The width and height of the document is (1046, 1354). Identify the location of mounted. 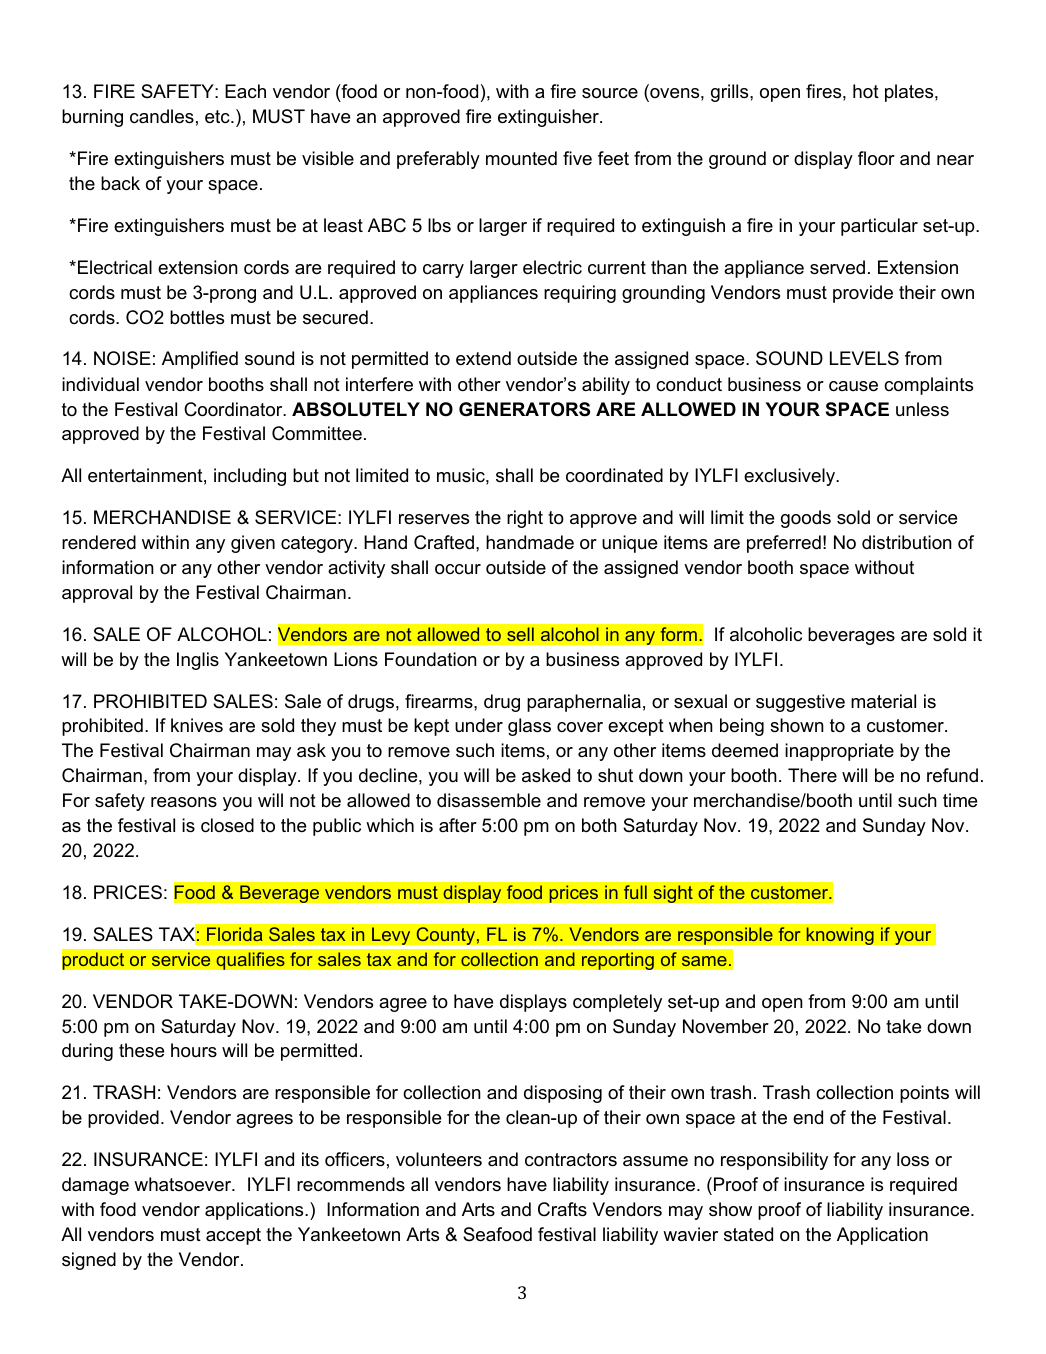
(521, 158).
